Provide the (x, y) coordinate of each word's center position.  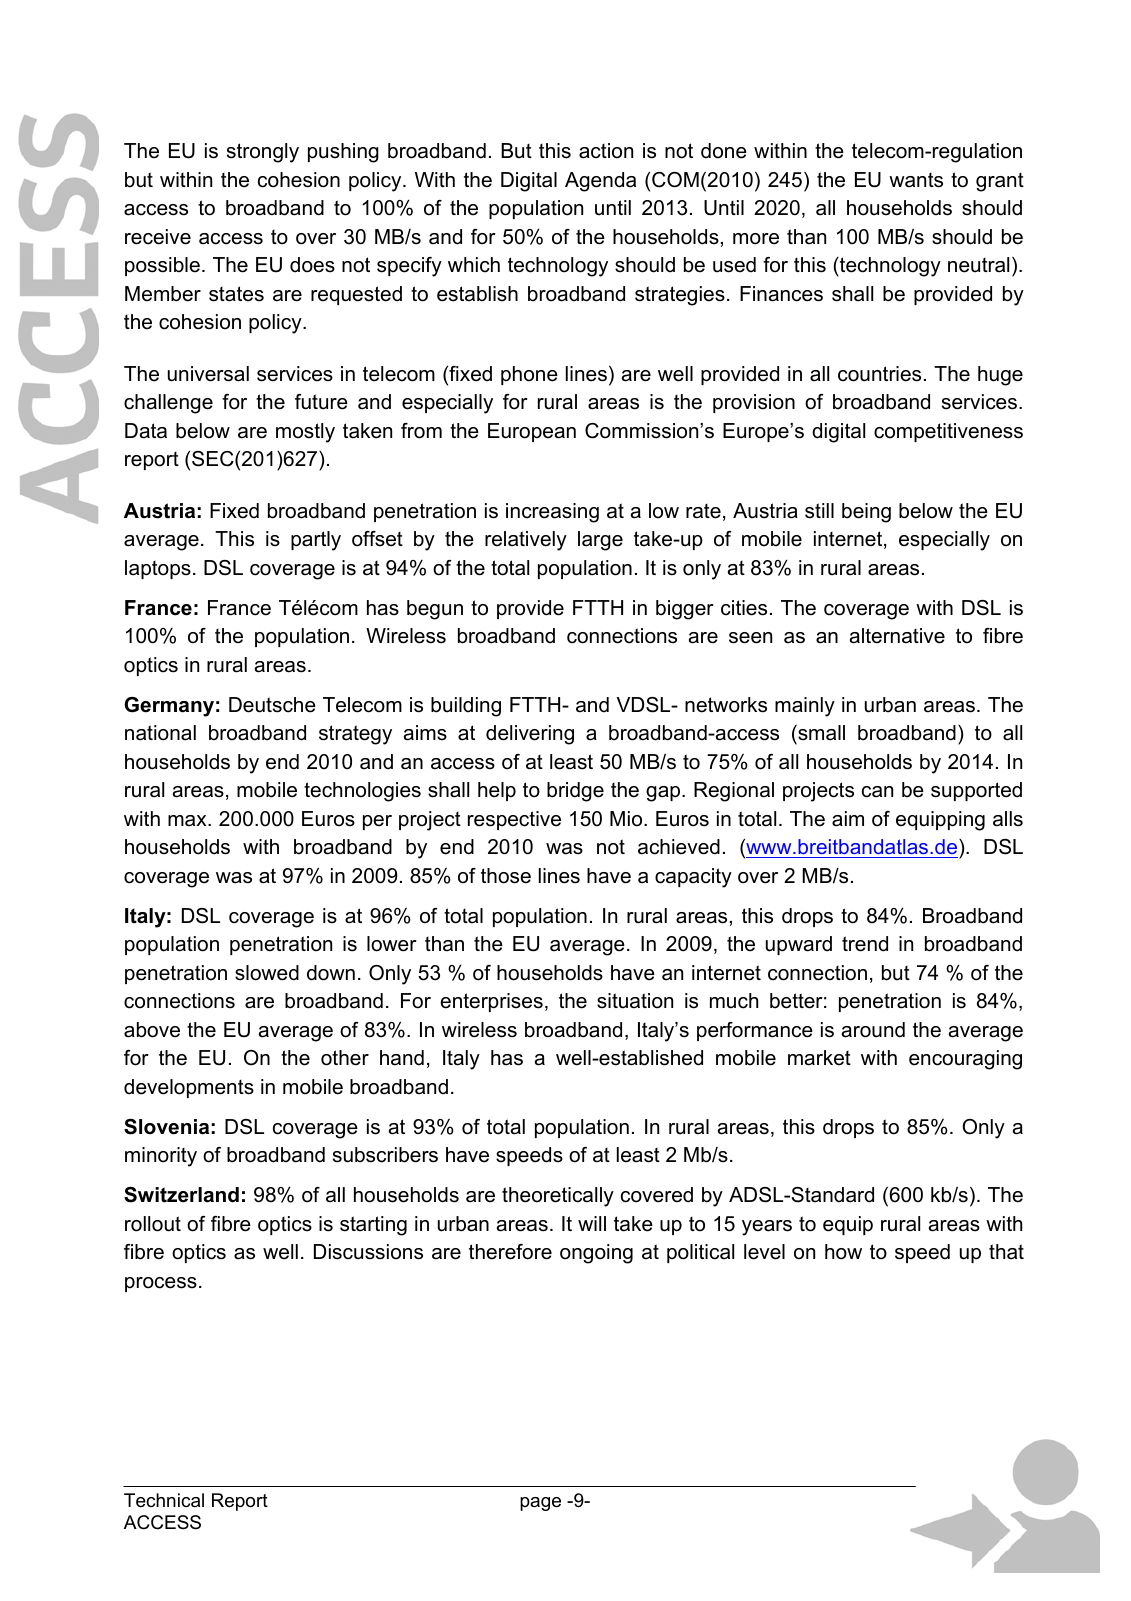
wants (916, 180)
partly (316, 541)
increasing (552, 513)
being (866, 513)
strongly (263, 153)
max (188, 821)
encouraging (965, 1060)
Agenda (600, 182)
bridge (575, 792)
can (877, 792)
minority (161, 1157)
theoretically (558, 1197)
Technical (164, 1500)
